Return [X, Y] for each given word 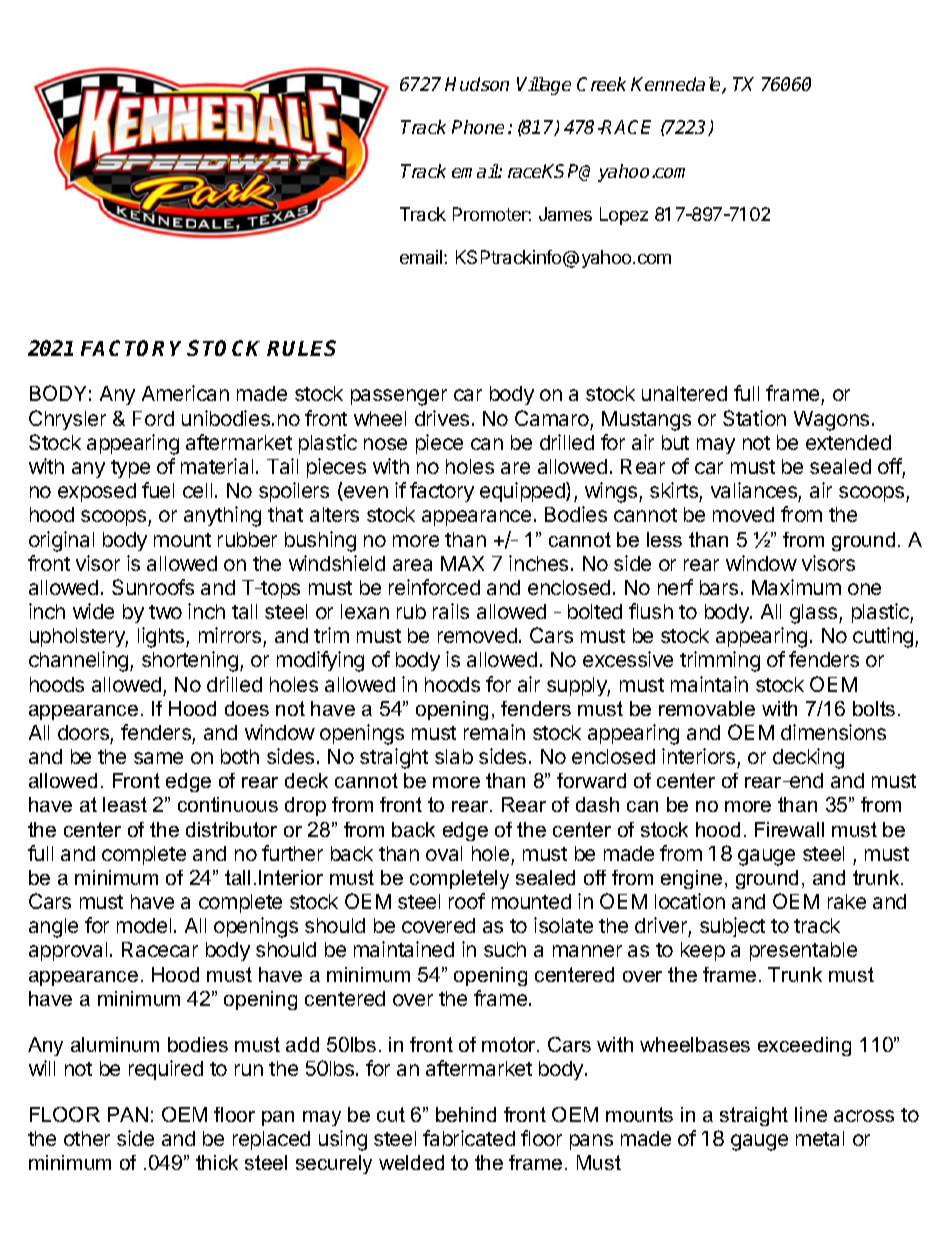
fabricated [469, 1138]
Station [754, 418]
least [125, 804]
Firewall [789, 829]
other [87, 1138]
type [130, 469]
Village [544, 86]
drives [442, 418]
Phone [478, 127]
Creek [601, 84]
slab [454, 756]
